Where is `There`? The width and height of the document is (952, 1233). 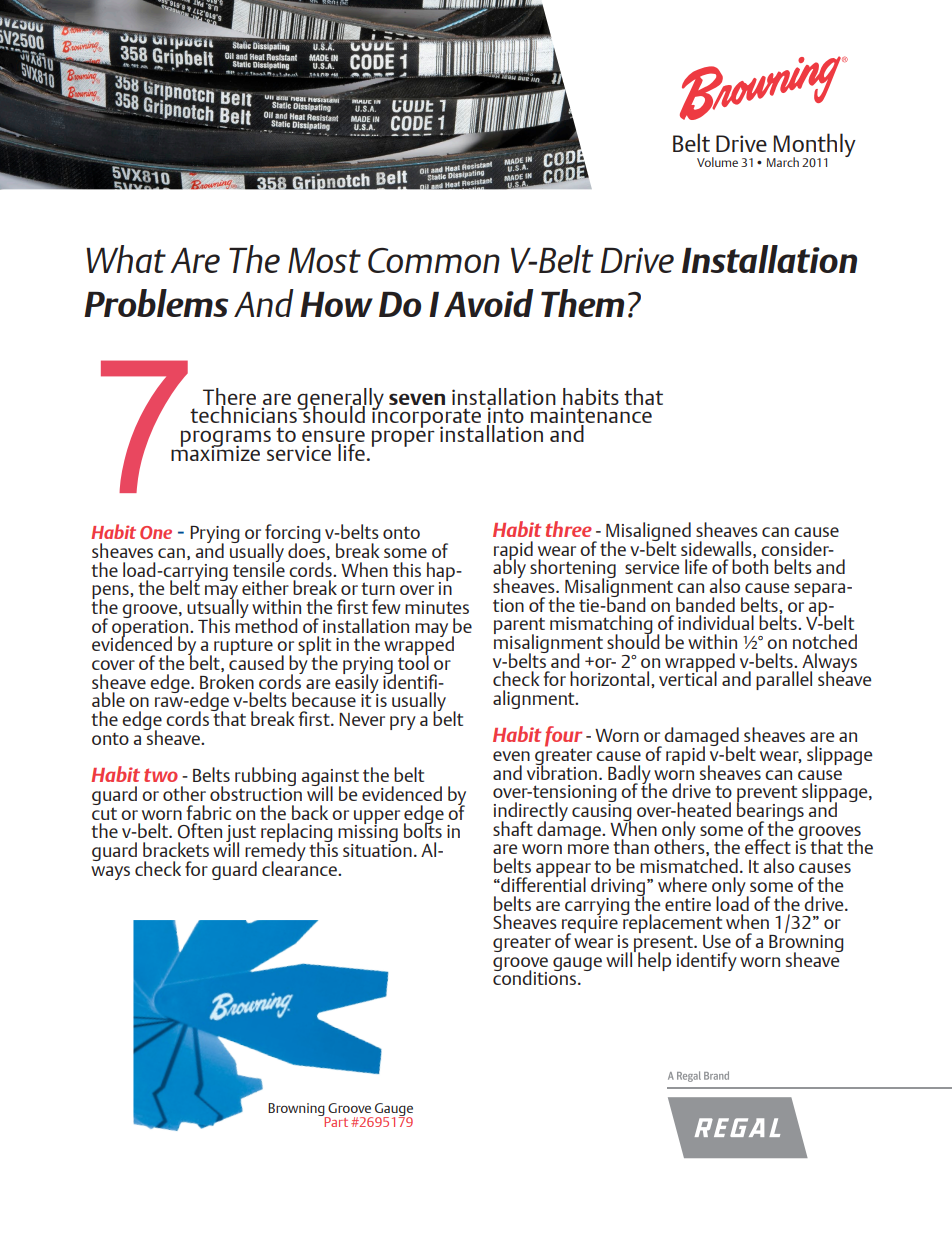
There is located at coordinates (229, 397).
